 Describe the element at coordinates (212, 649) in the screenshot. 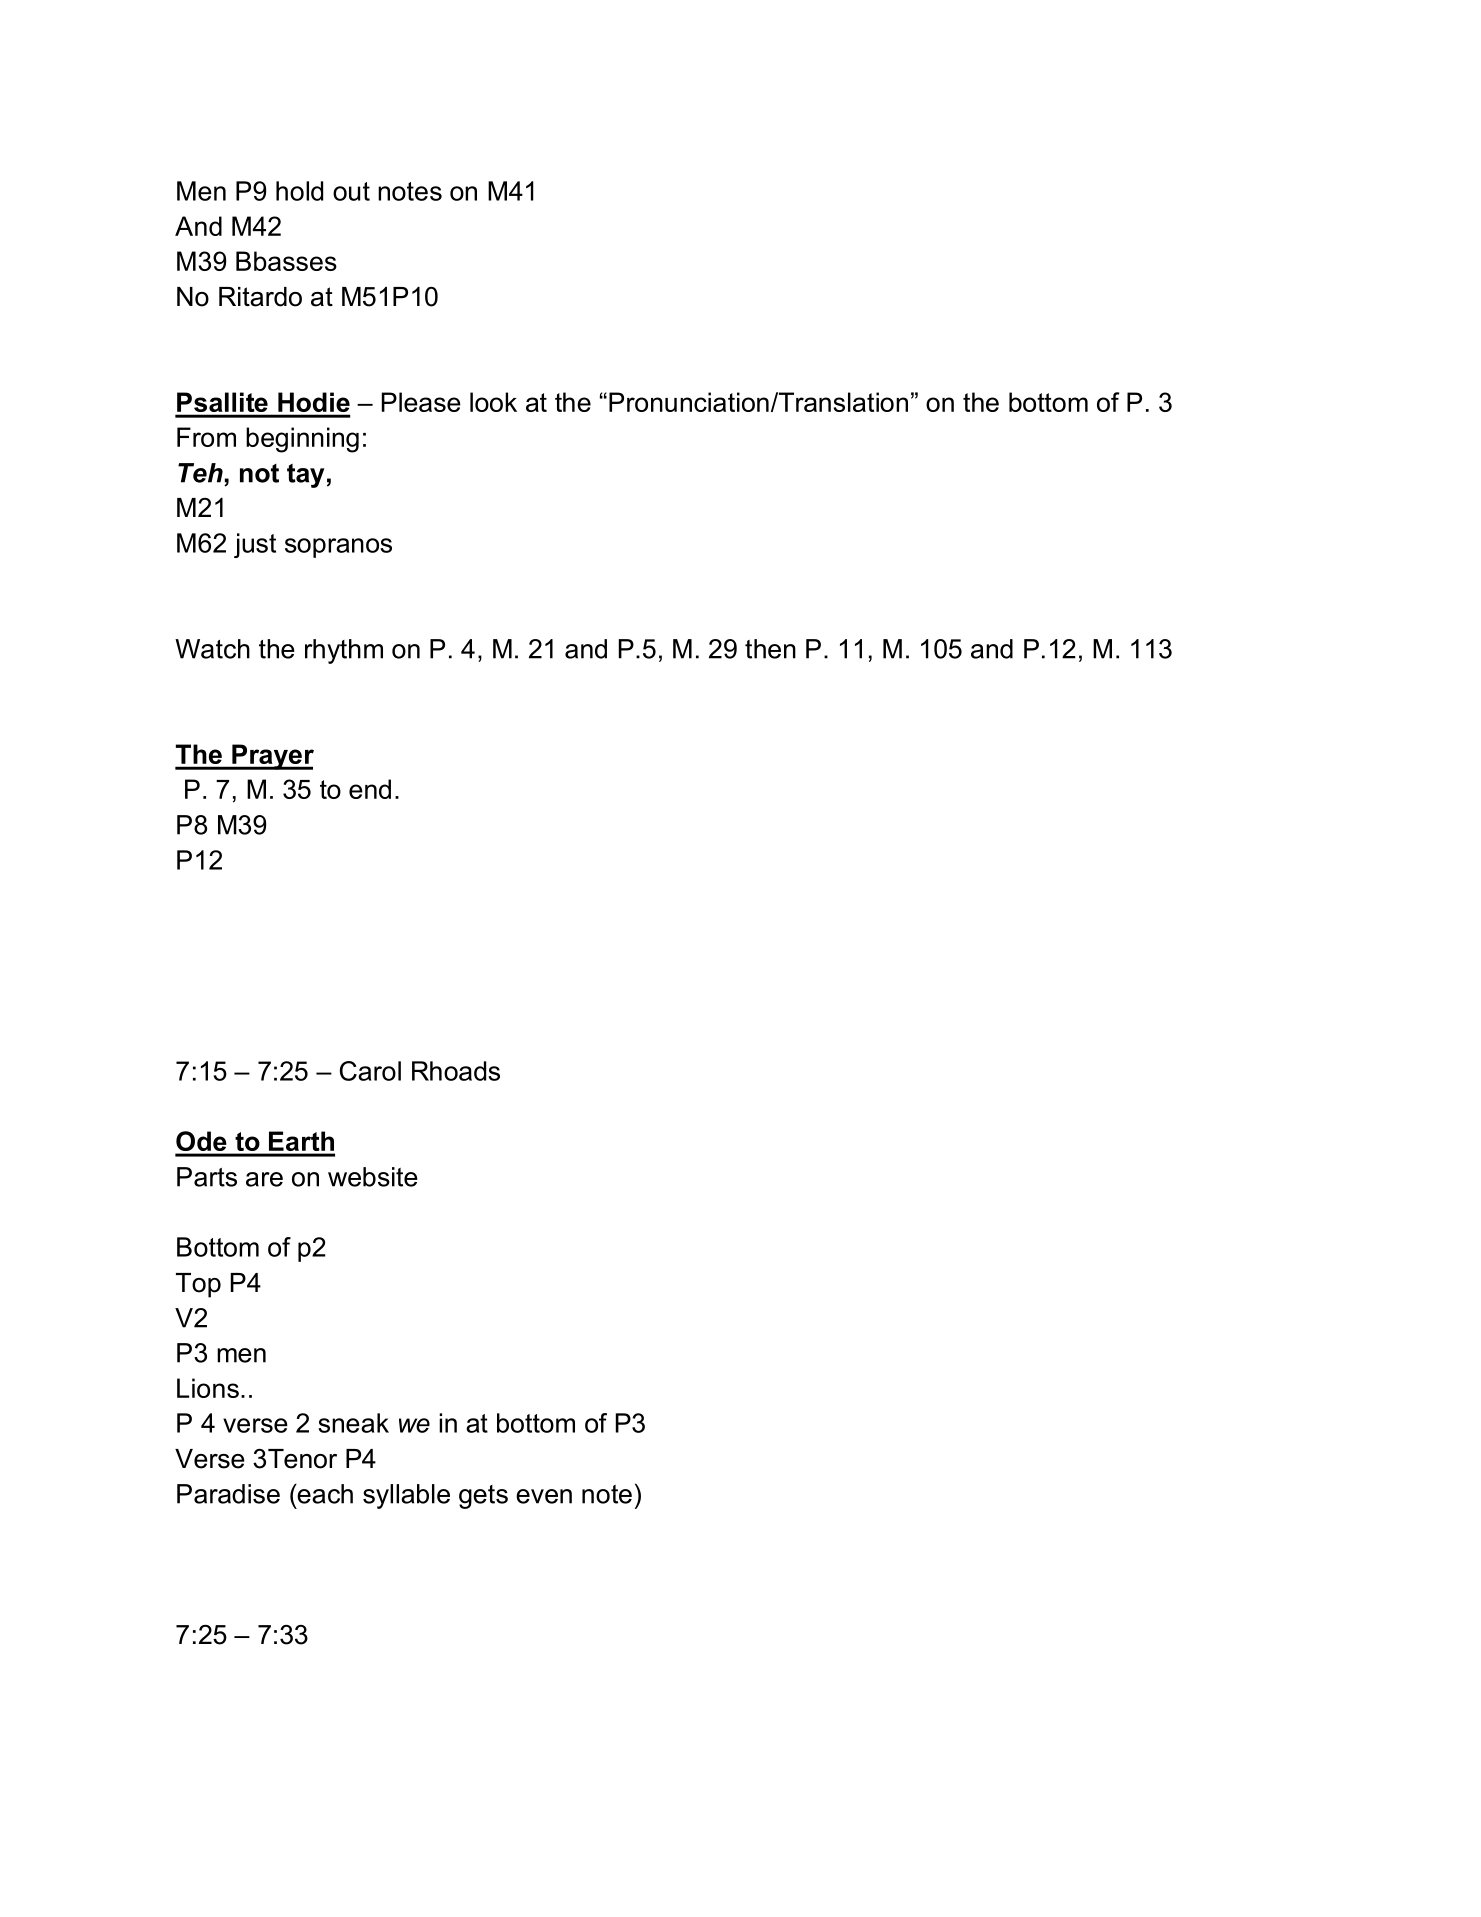

I see `Watch` at that location.
